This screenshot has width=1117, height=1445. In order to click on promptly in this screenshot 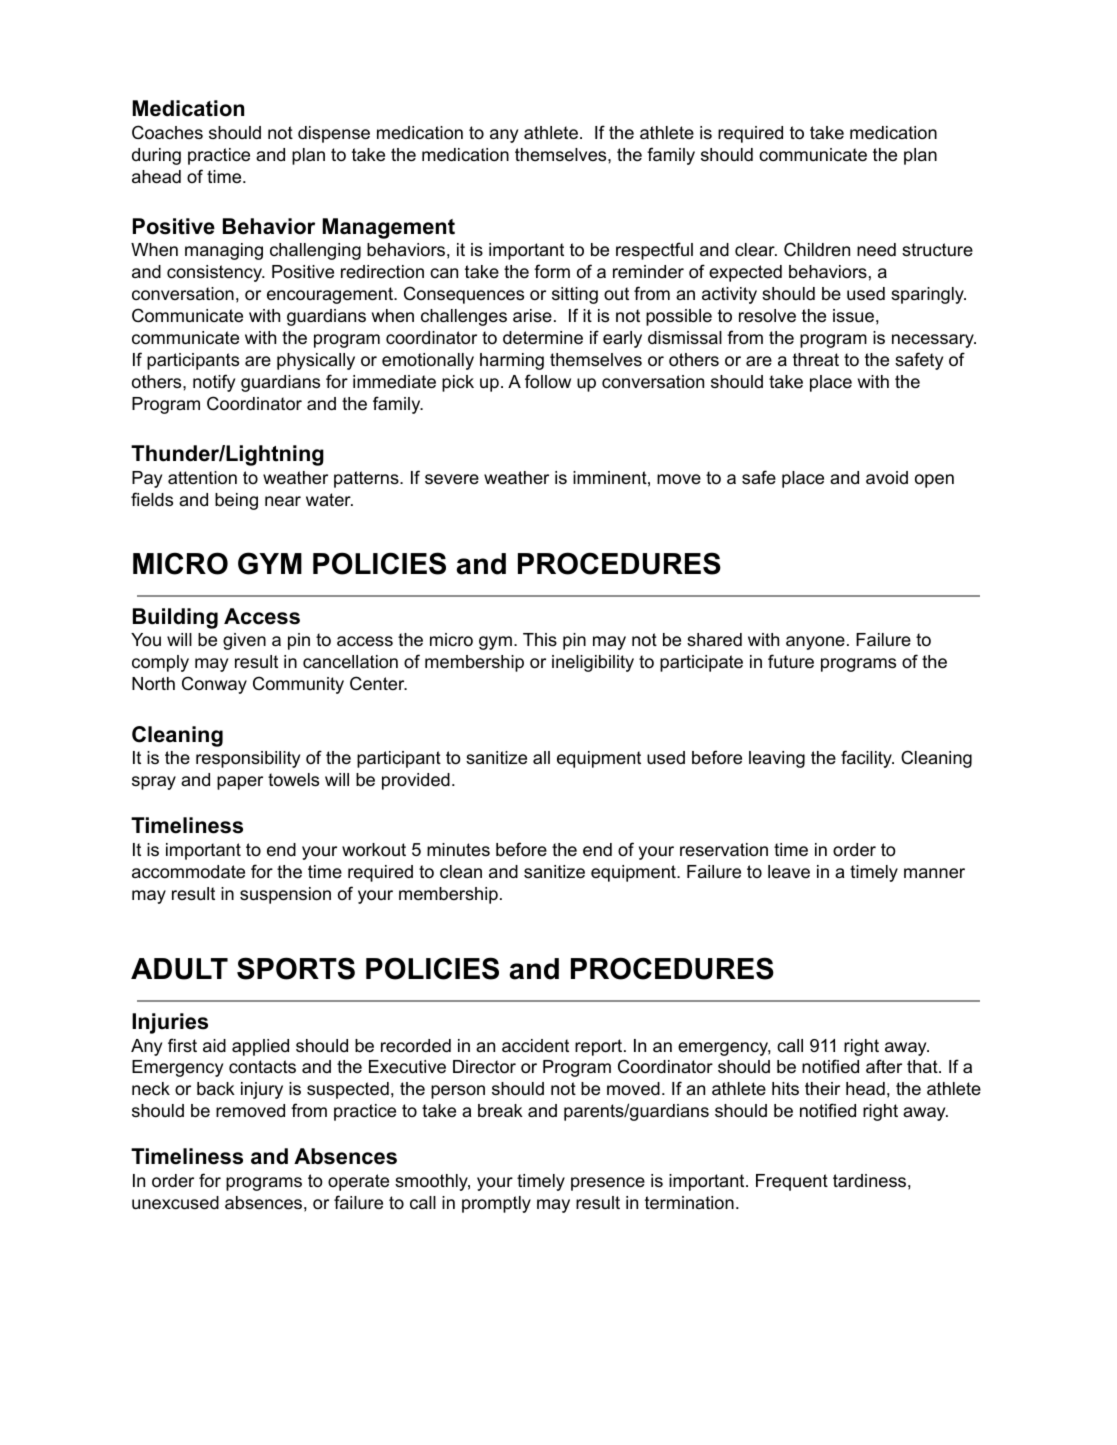, I will do `click(496, 1204)`.
